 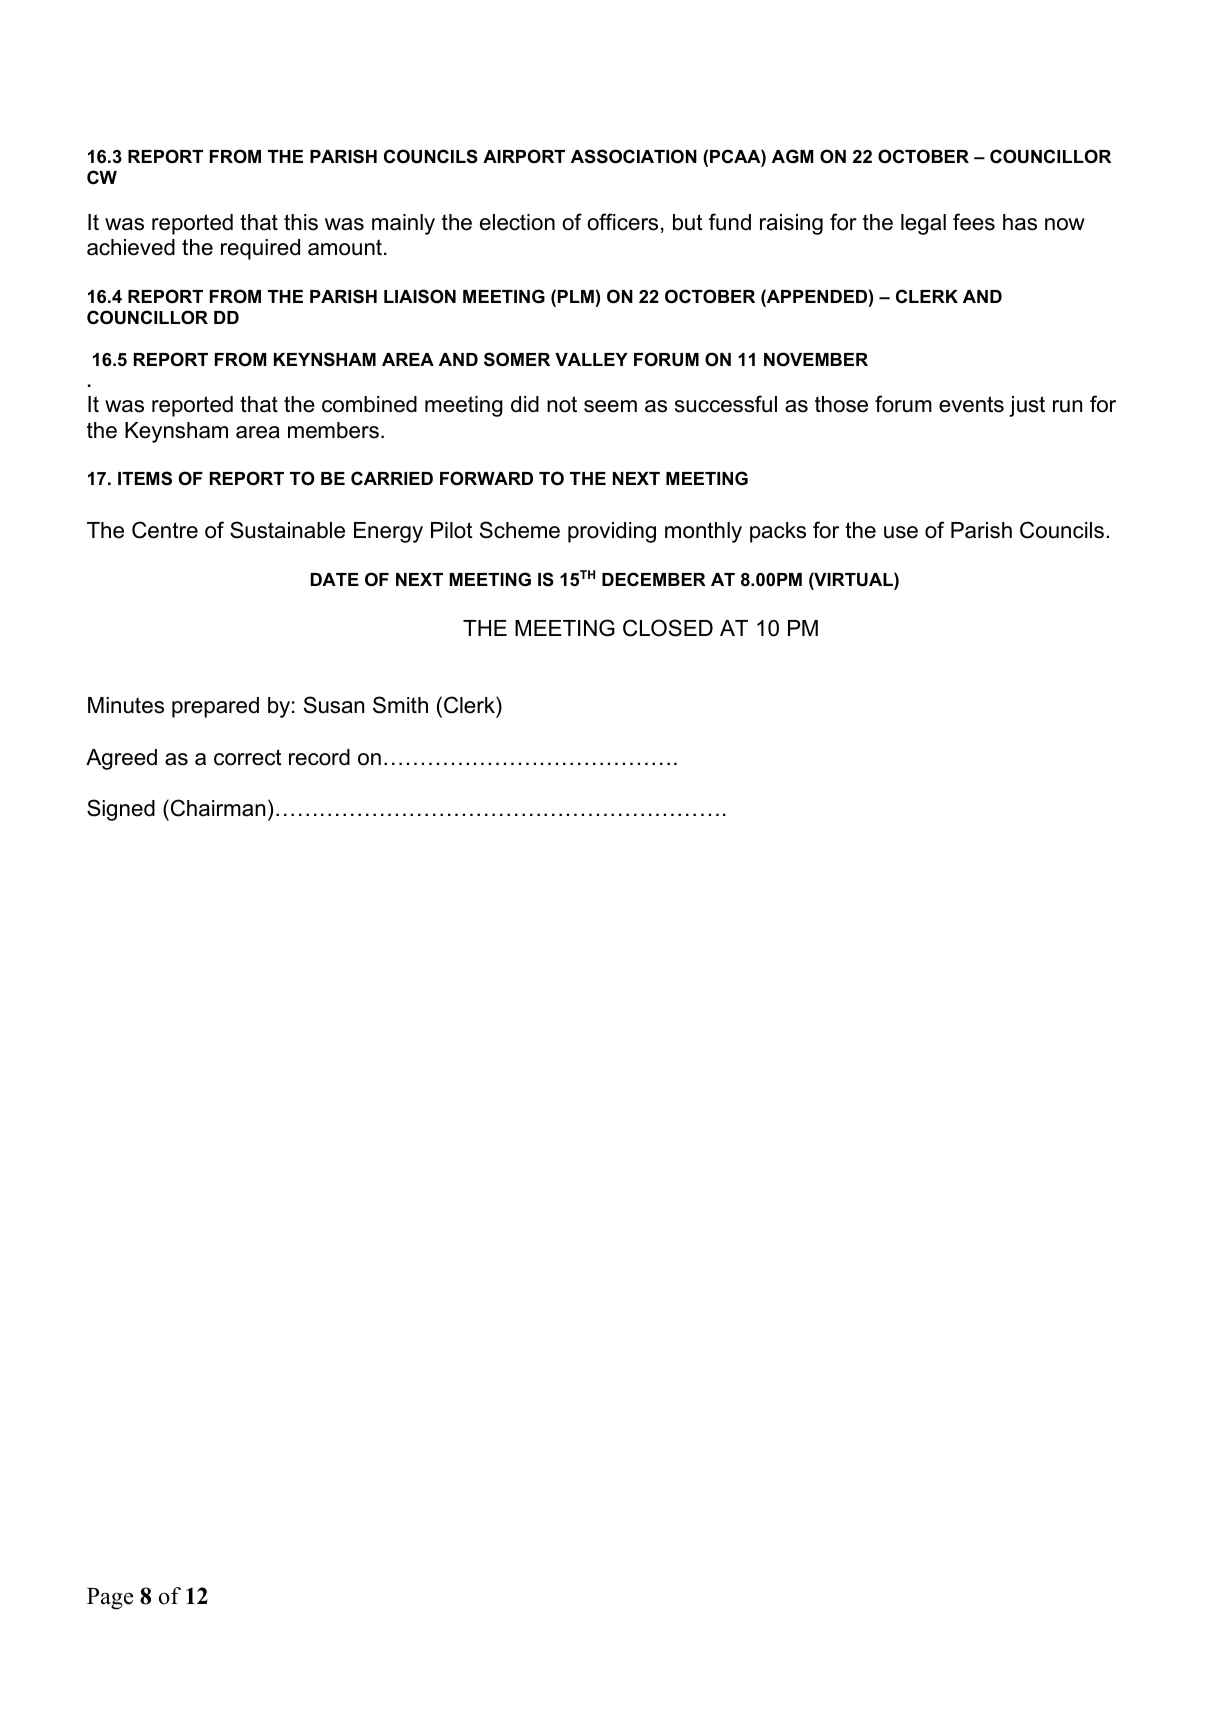 I want to click on prepared, so click(x=215, y=707).
